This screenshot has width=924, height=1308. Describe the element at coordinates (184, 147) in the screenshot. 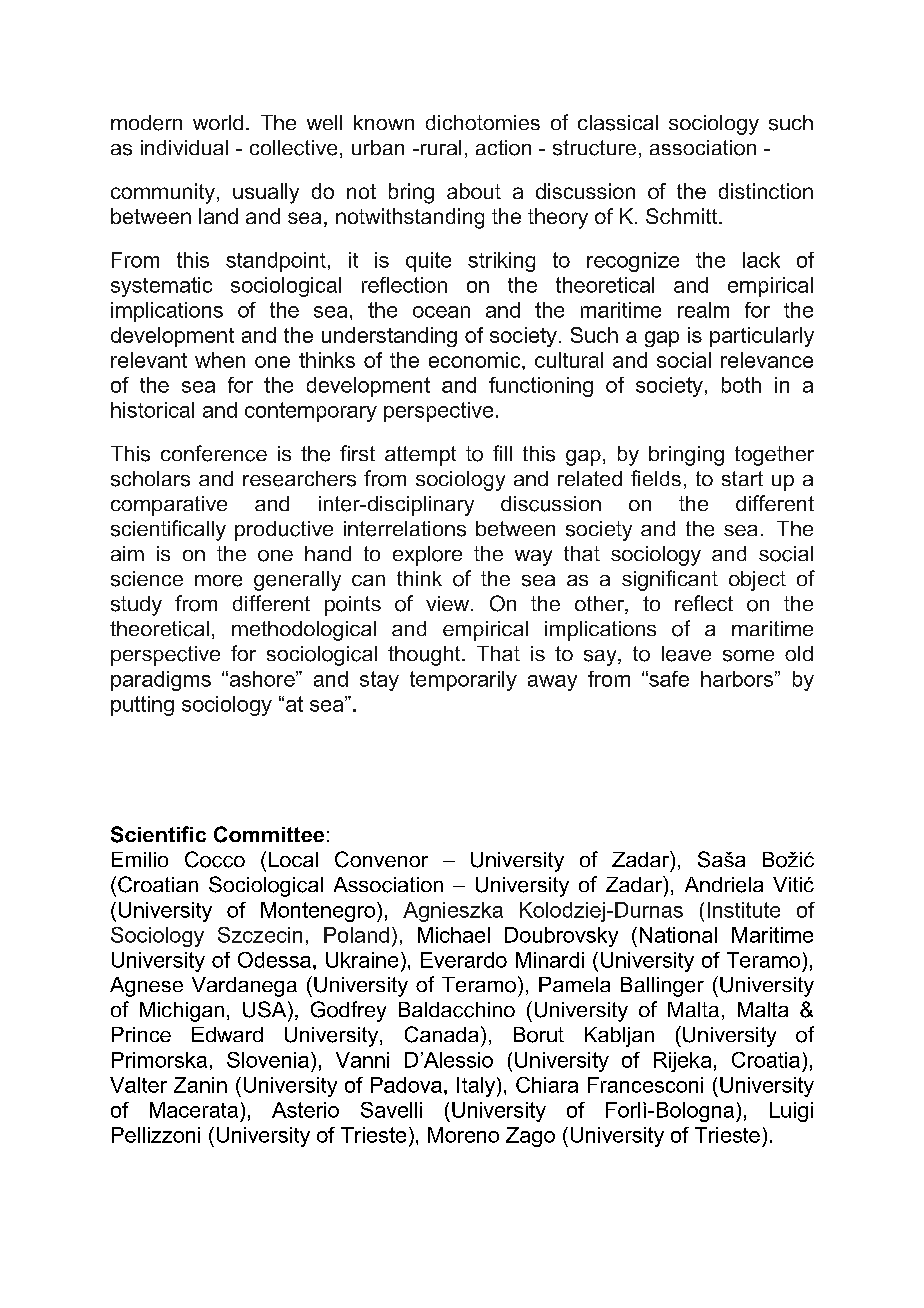

I see `individual` at that location.
